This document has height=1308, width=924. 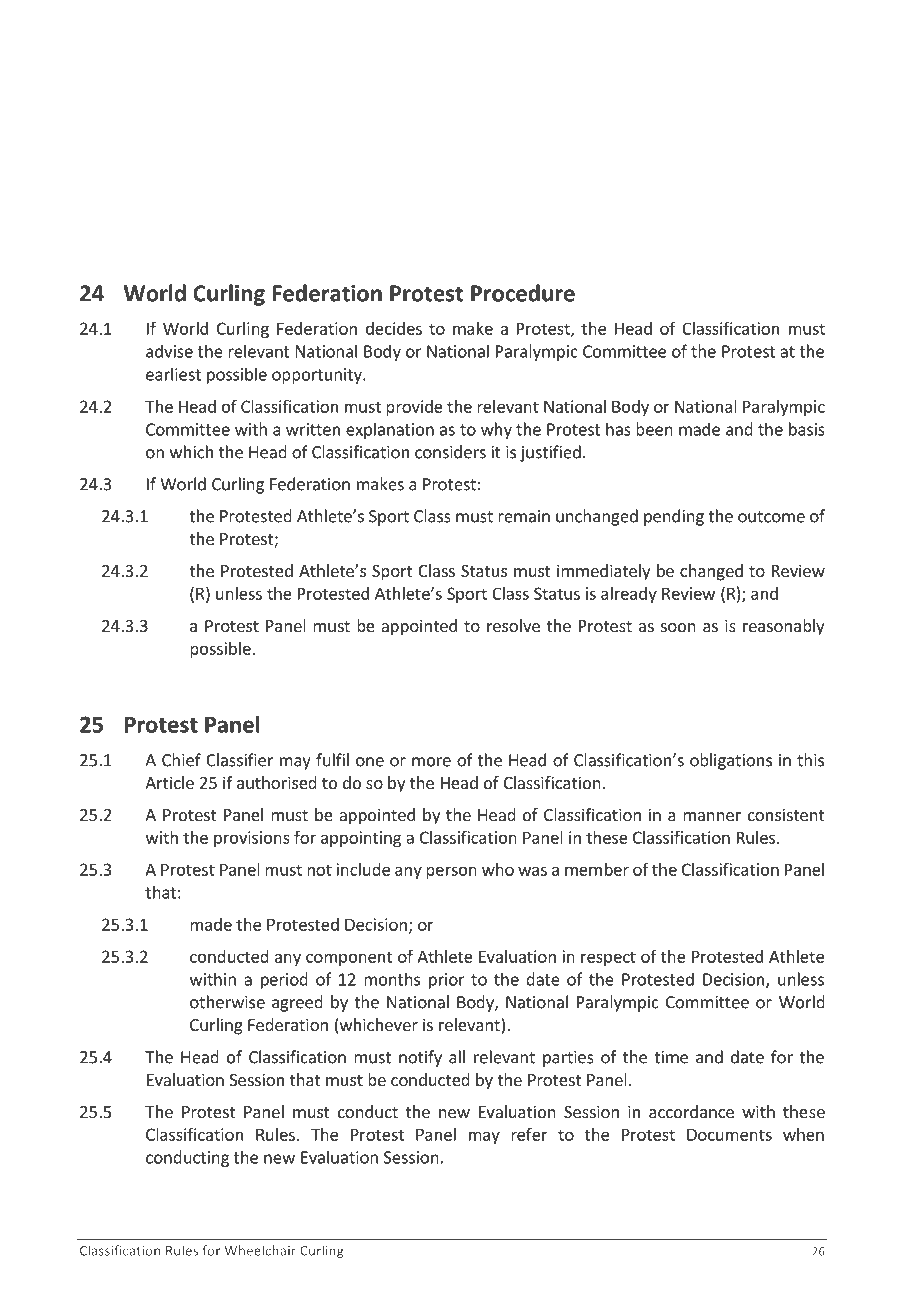 I want to click on otherwise, so click(x=227, y=1002).
